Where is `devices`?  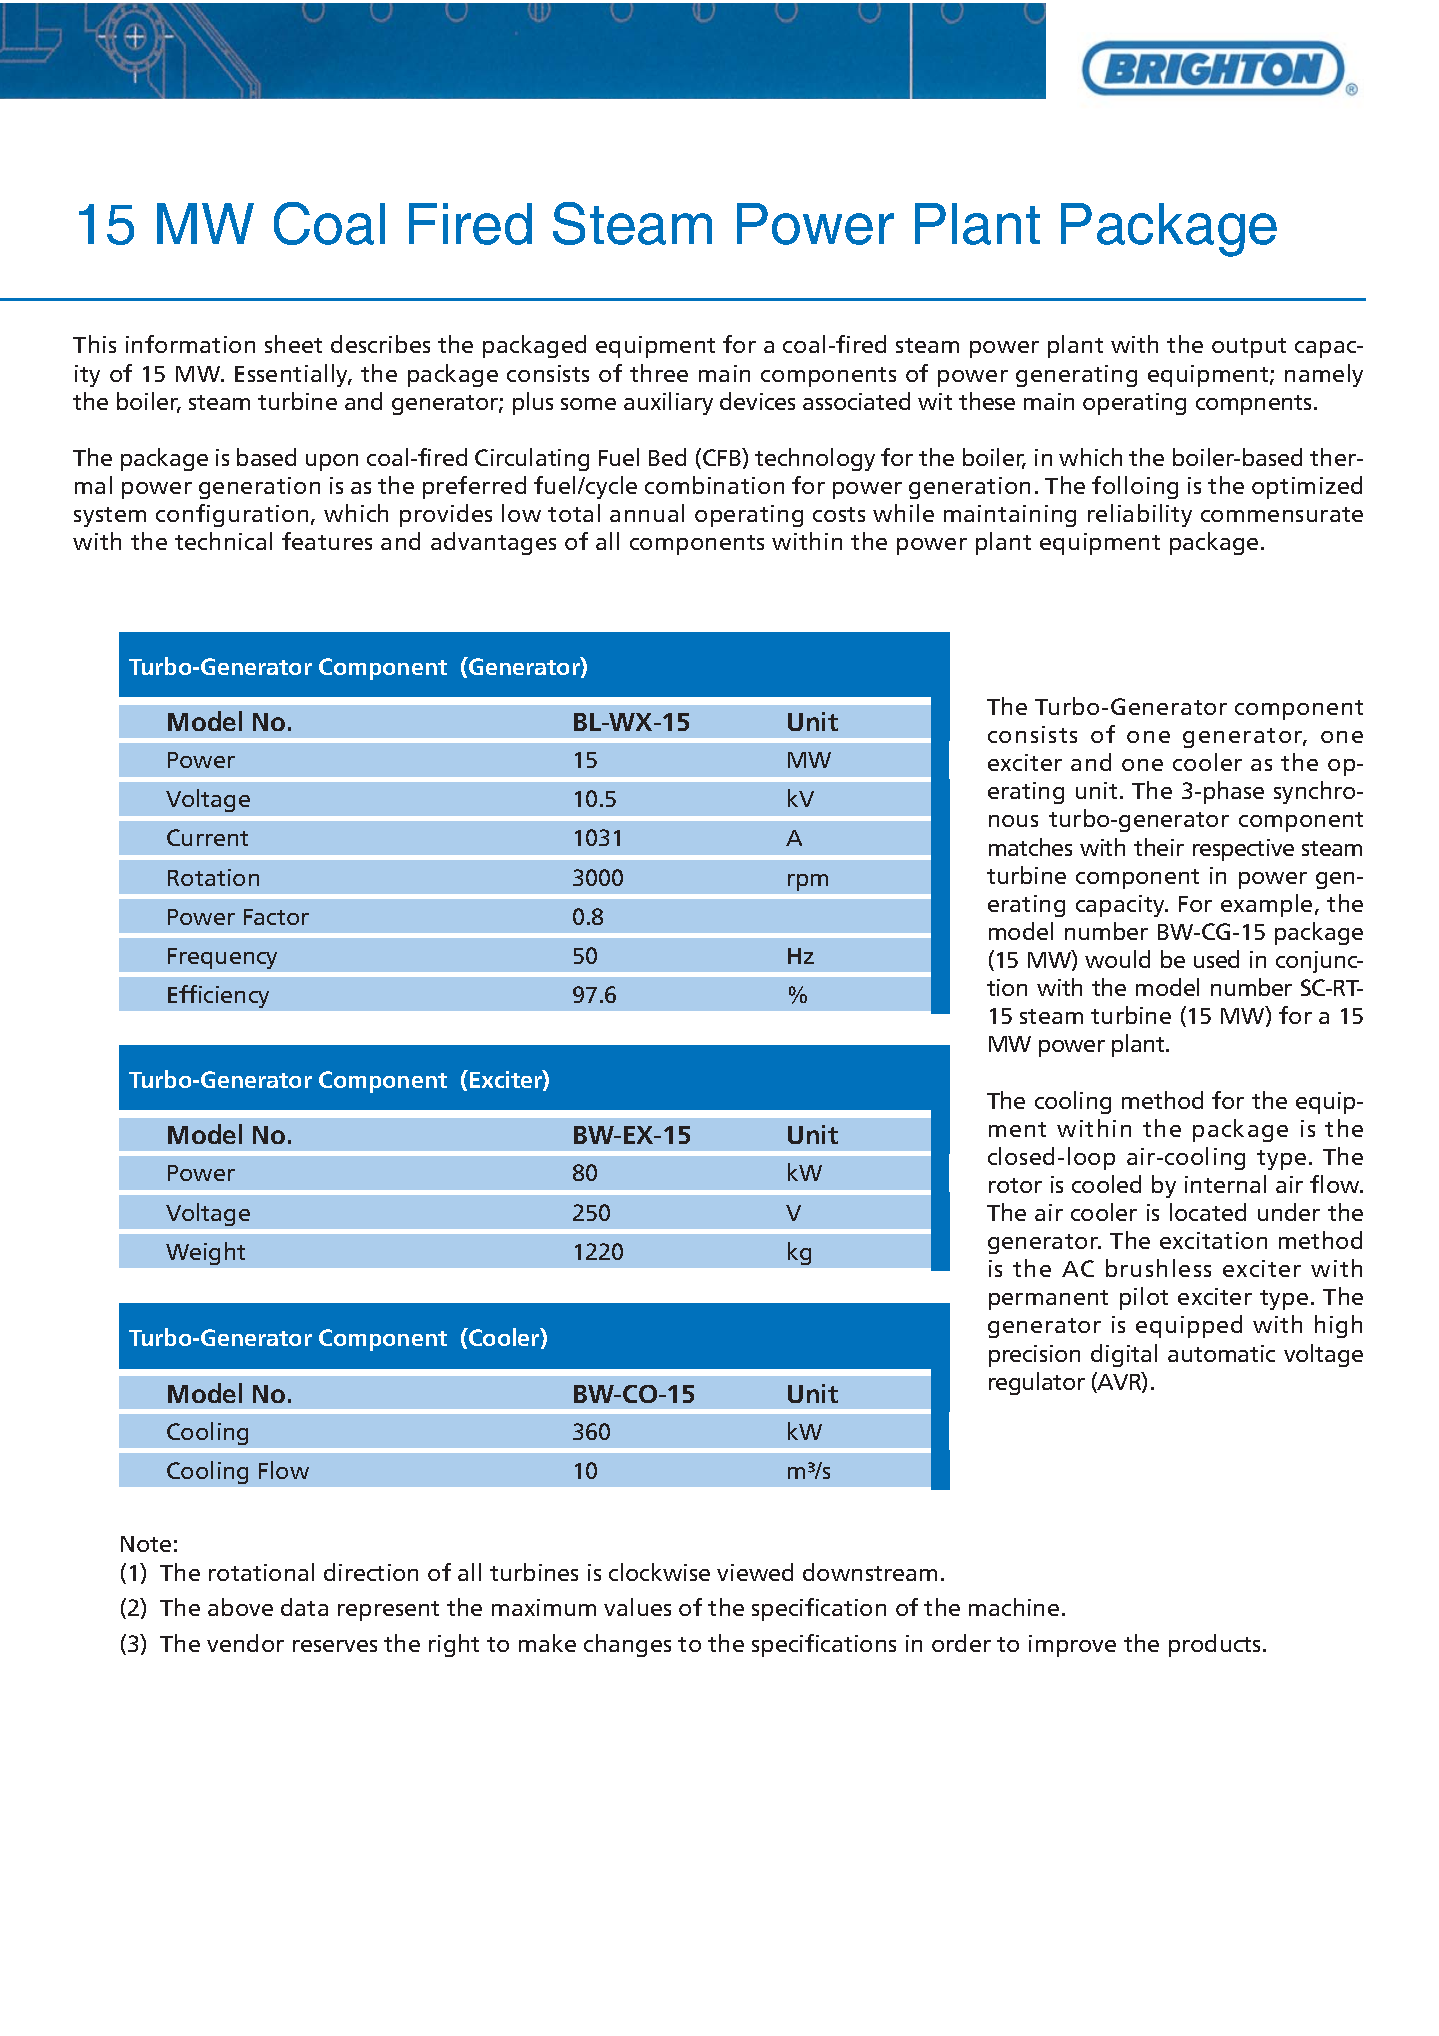 devices is located at coordinates (757, 401).
